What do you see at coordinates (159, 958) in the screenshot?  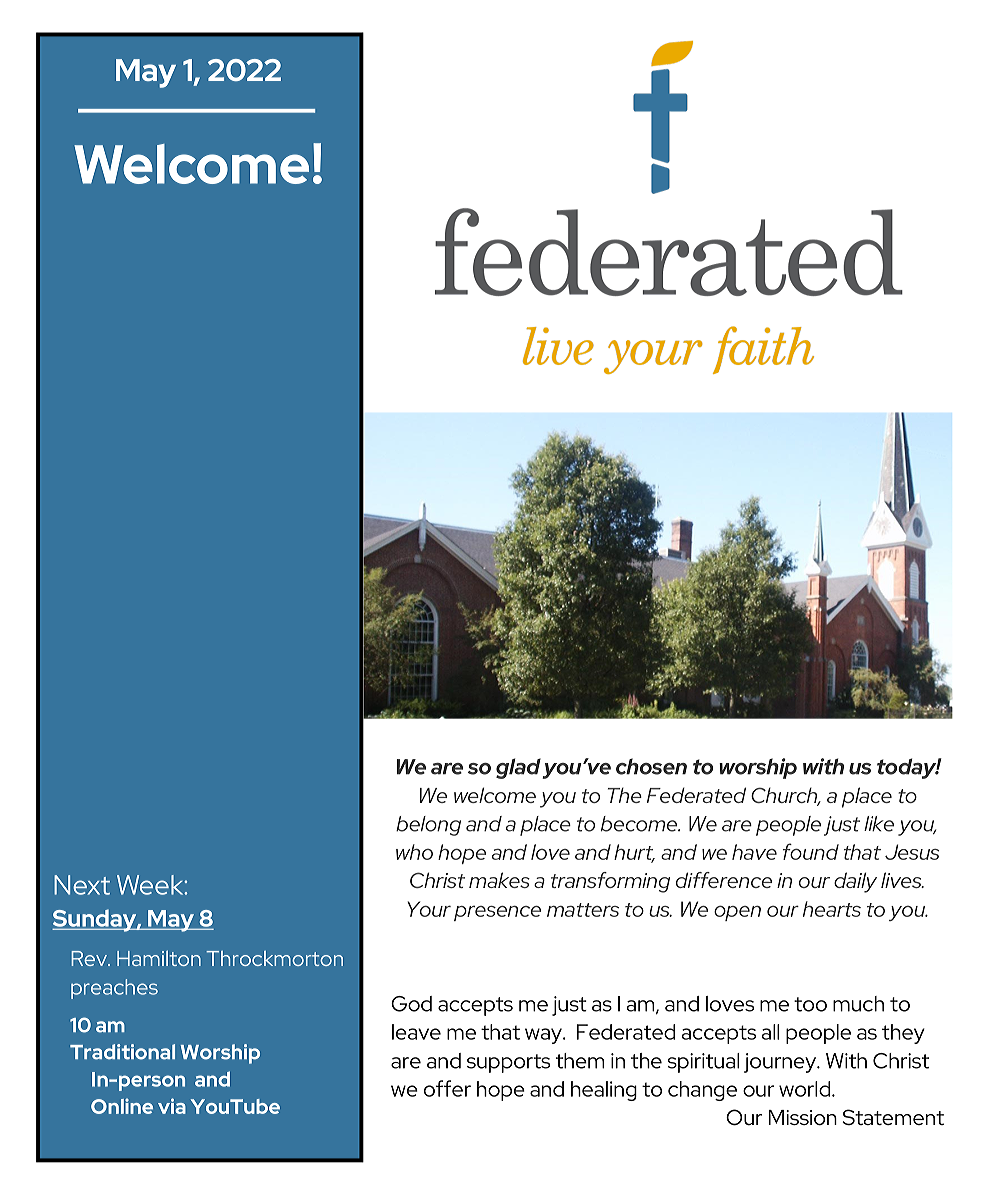 I see `Hamilton` at bounding box center [159, 958].
